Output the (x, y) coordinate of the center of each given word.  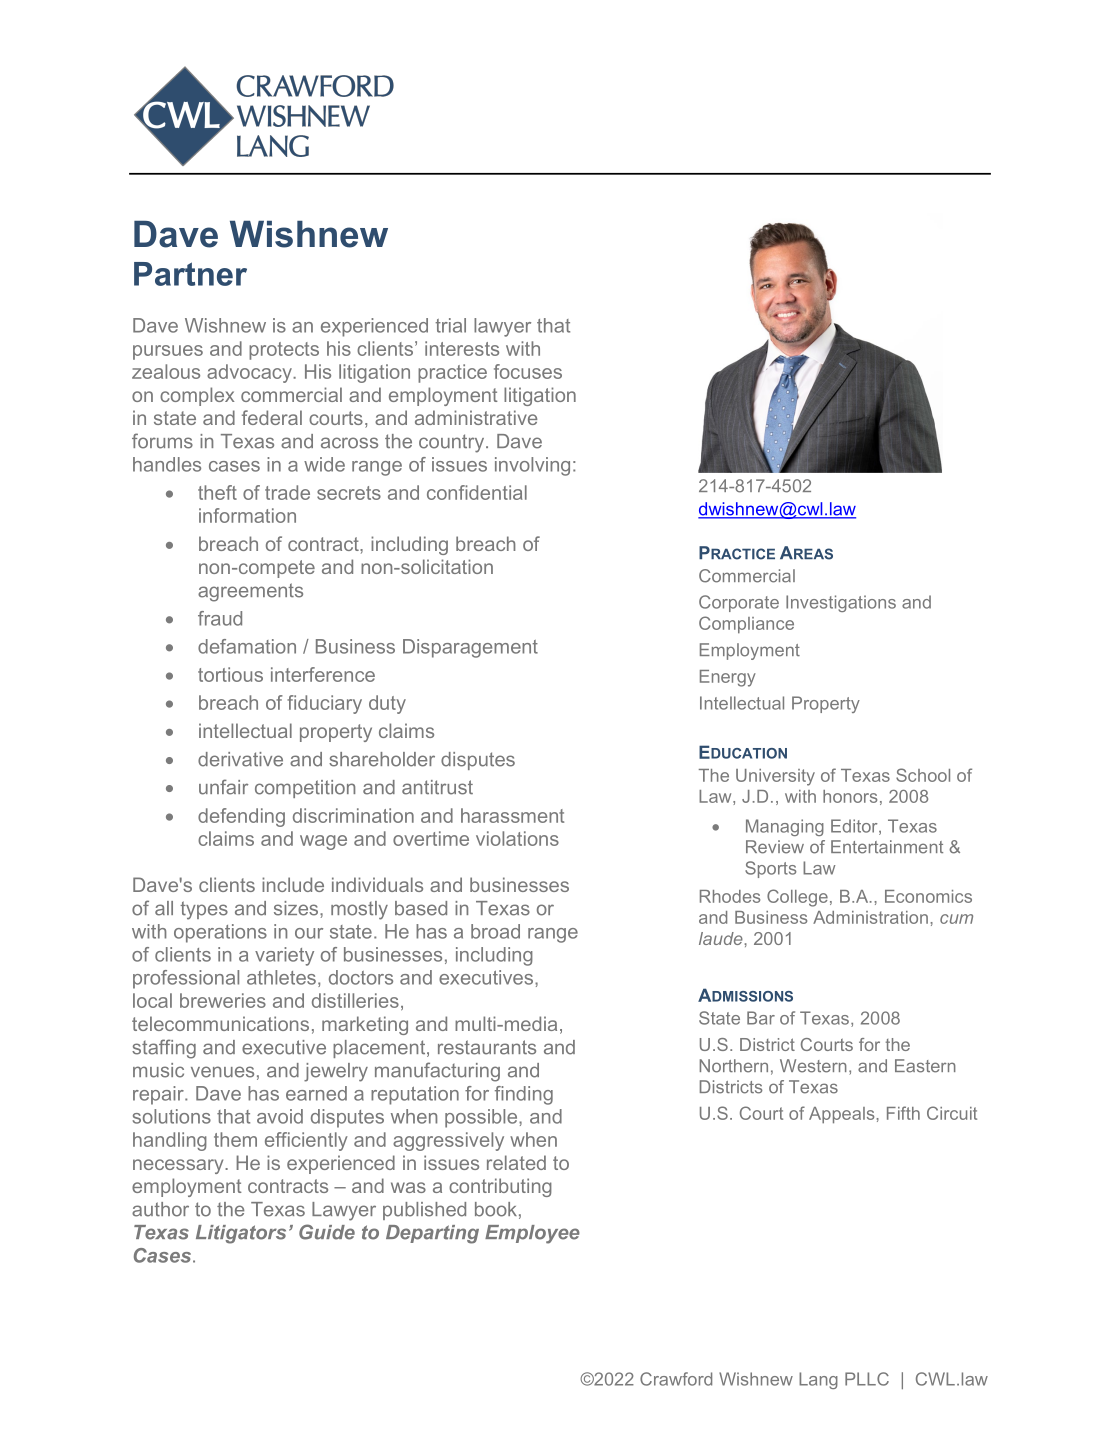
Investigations (841, 603)
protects (284, 351)
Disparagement (470, 648)
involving (532, 466)
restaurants (487, 1047)
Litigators (241, 1234)
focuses (528, 371)
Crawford (676, 1379)
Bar (761, 1018)
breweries (223, 1000)
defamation (247, 646)
